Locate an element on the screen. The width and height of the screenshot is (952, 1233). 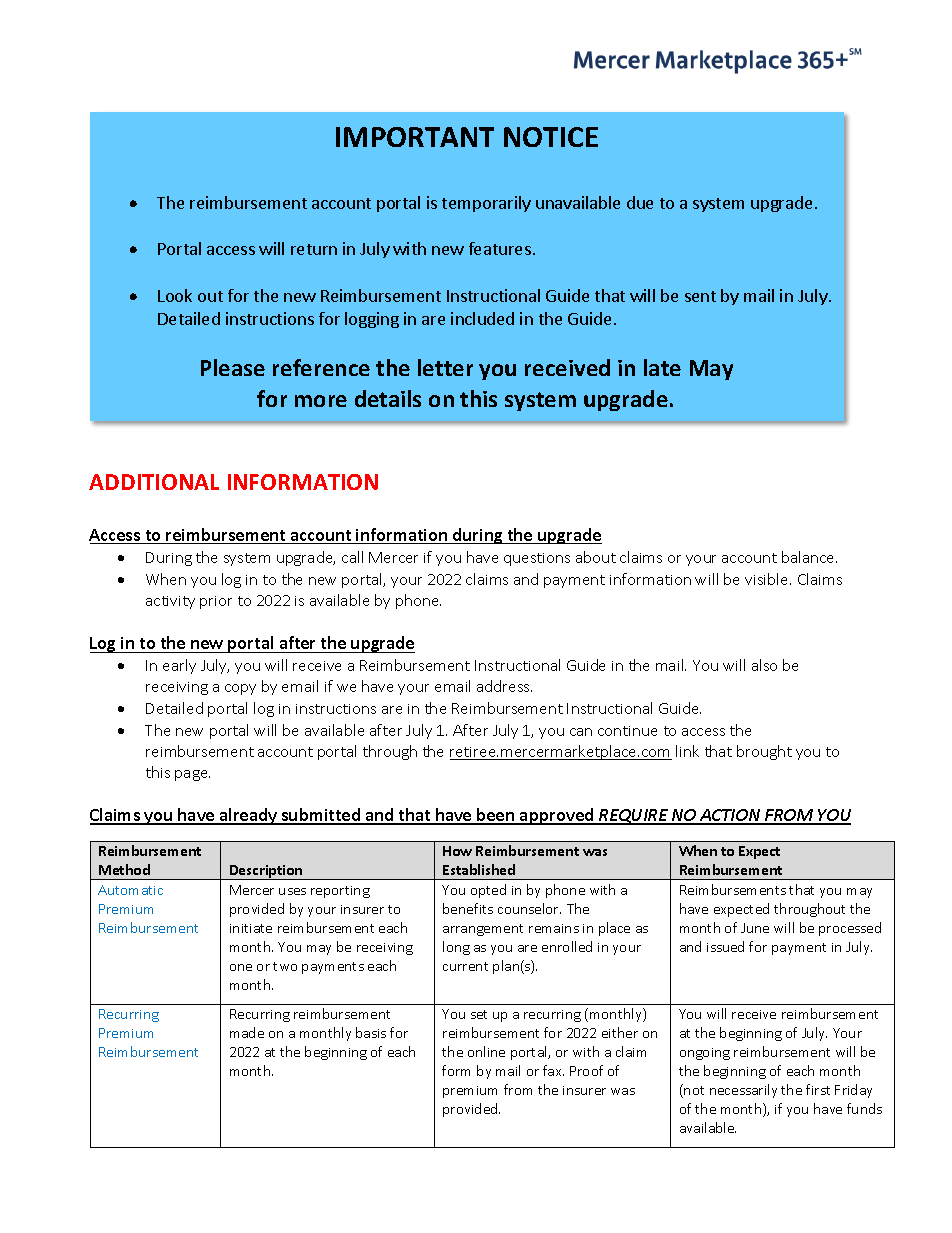
due is located at coordinates (640, 202).
